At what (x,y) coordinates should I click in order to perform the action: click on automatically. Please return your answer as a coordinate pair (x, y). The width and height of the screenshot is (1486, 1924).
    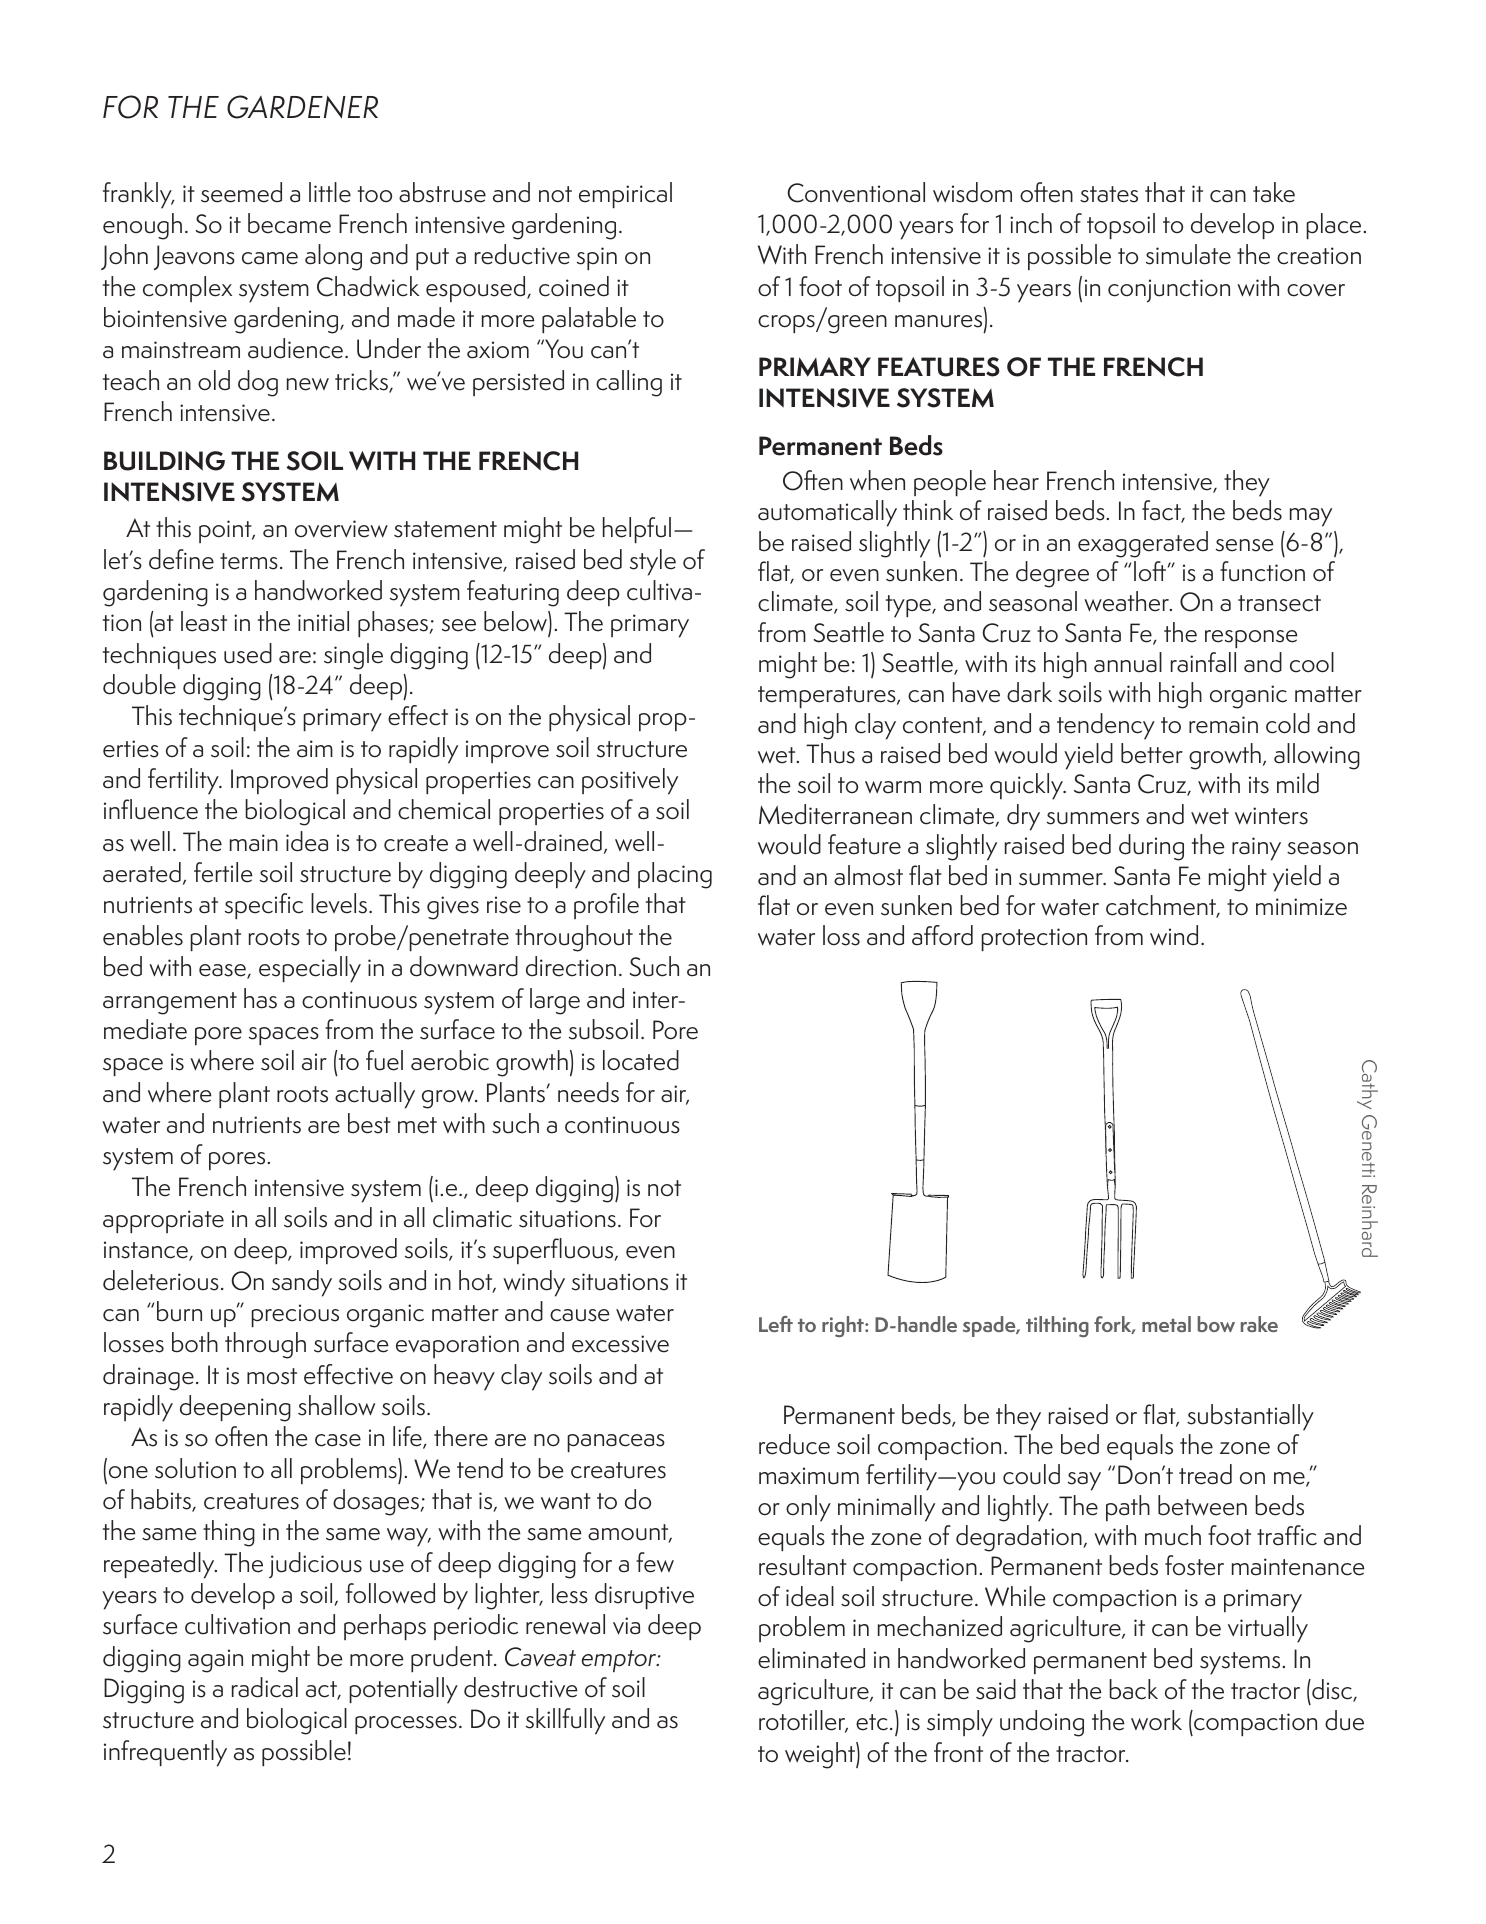
    Looking at the image, I should click on (827, 513).
